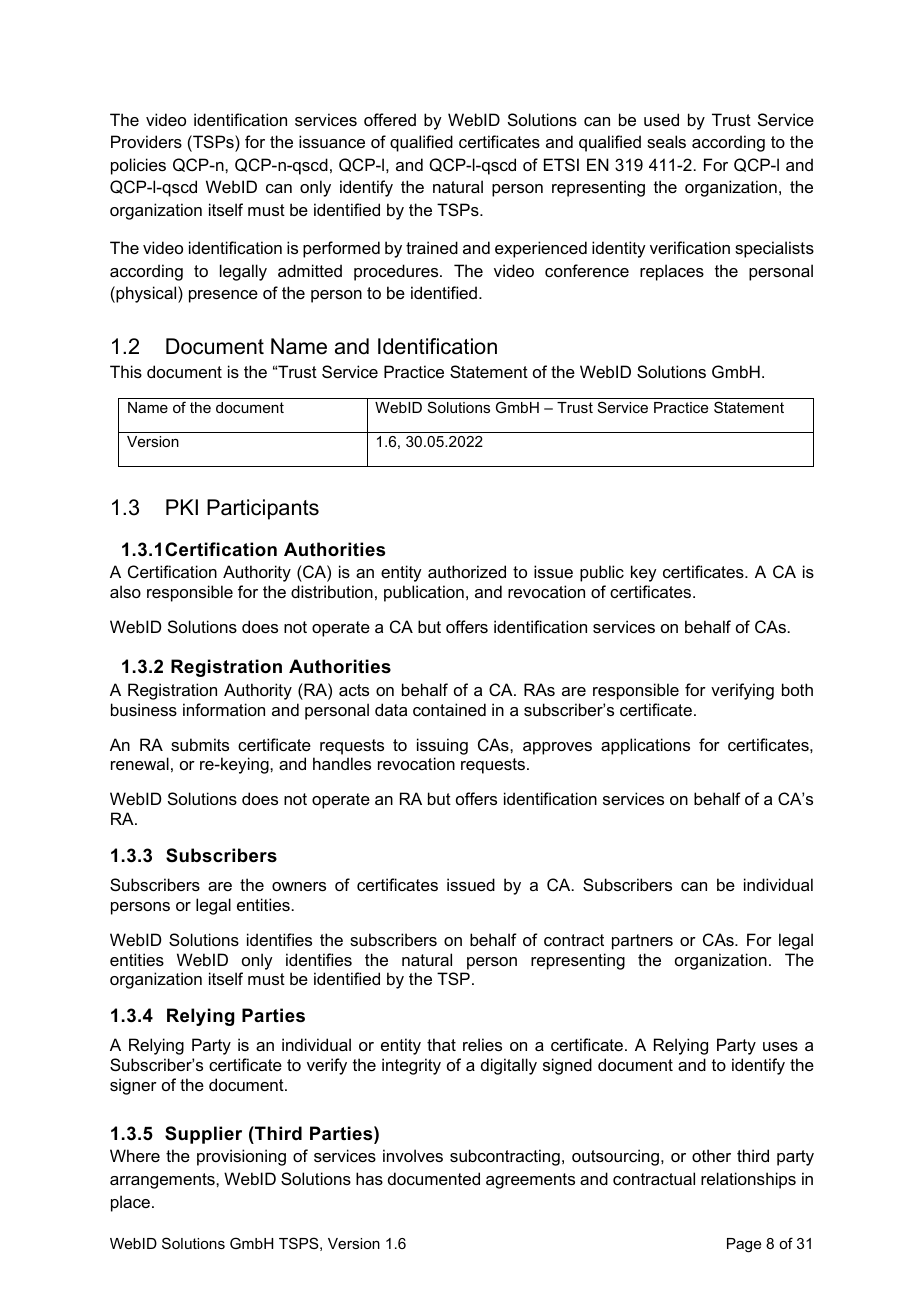  Describe the element at coordinates (449, 709) in the document. I see `contained` at that location.
